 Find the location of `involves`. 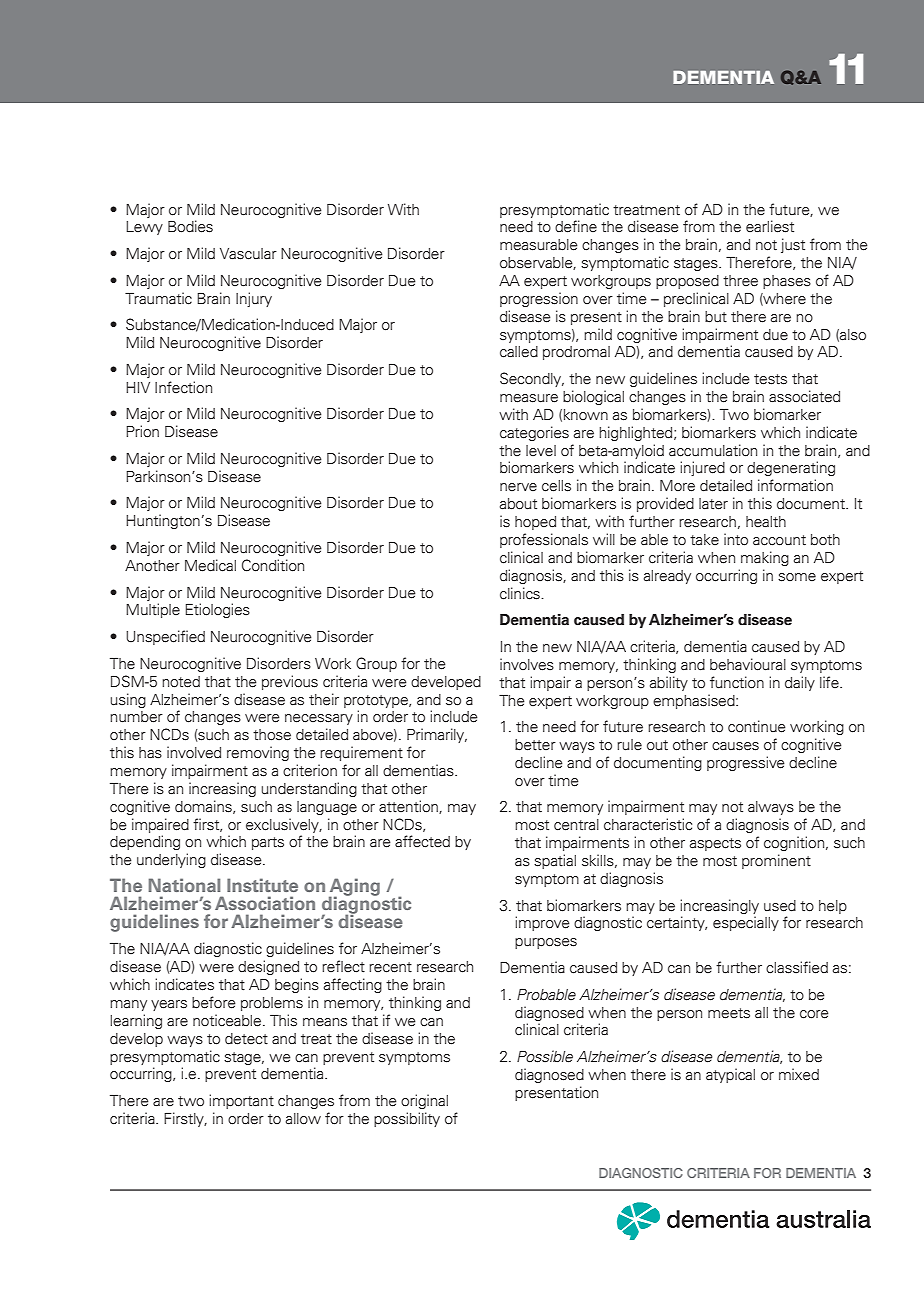

involves is located at coordinates (527, 664).
